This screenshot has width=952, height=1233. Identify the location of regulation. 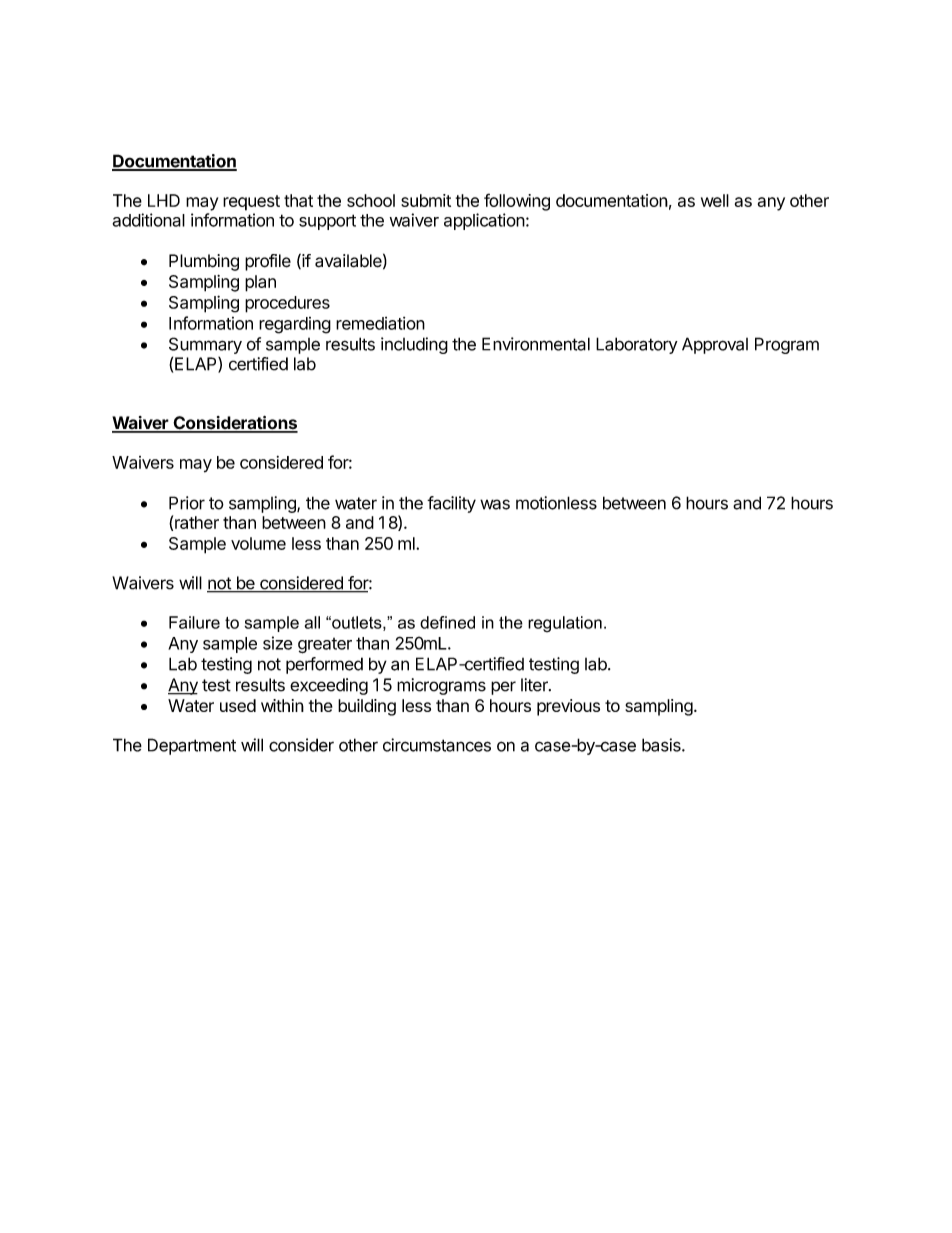
(565, 624).
